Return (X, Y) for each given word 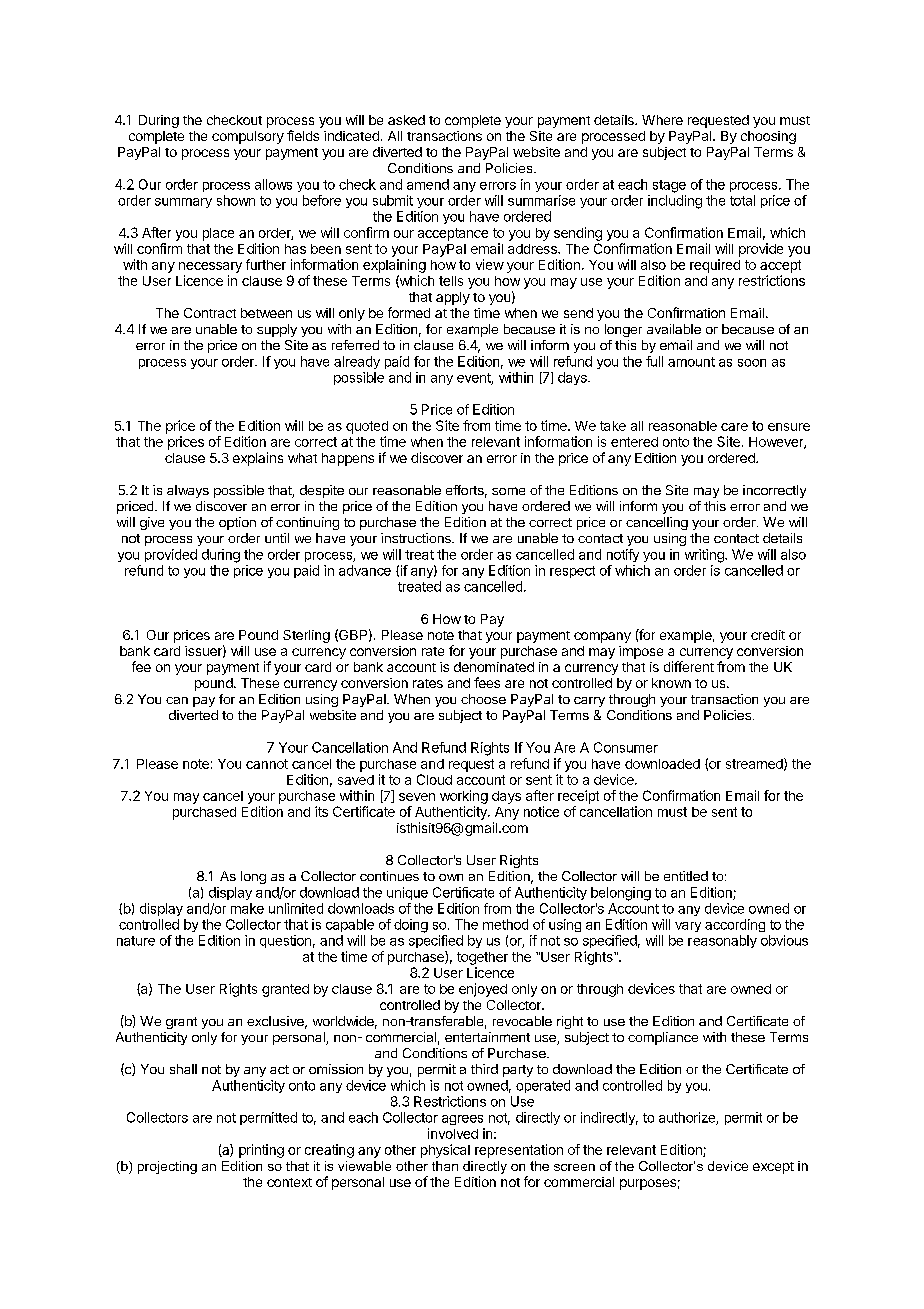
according (735, 925)
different (689, 666)
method (505, 924)
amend (428, 184)
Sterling (306, 636)
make (247, 908)
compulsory (248, 137)
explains (258, 459)
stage (669, 186)
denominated (494, 667)
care (734, 427)
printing (261, 1151)
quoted (367, 427)
